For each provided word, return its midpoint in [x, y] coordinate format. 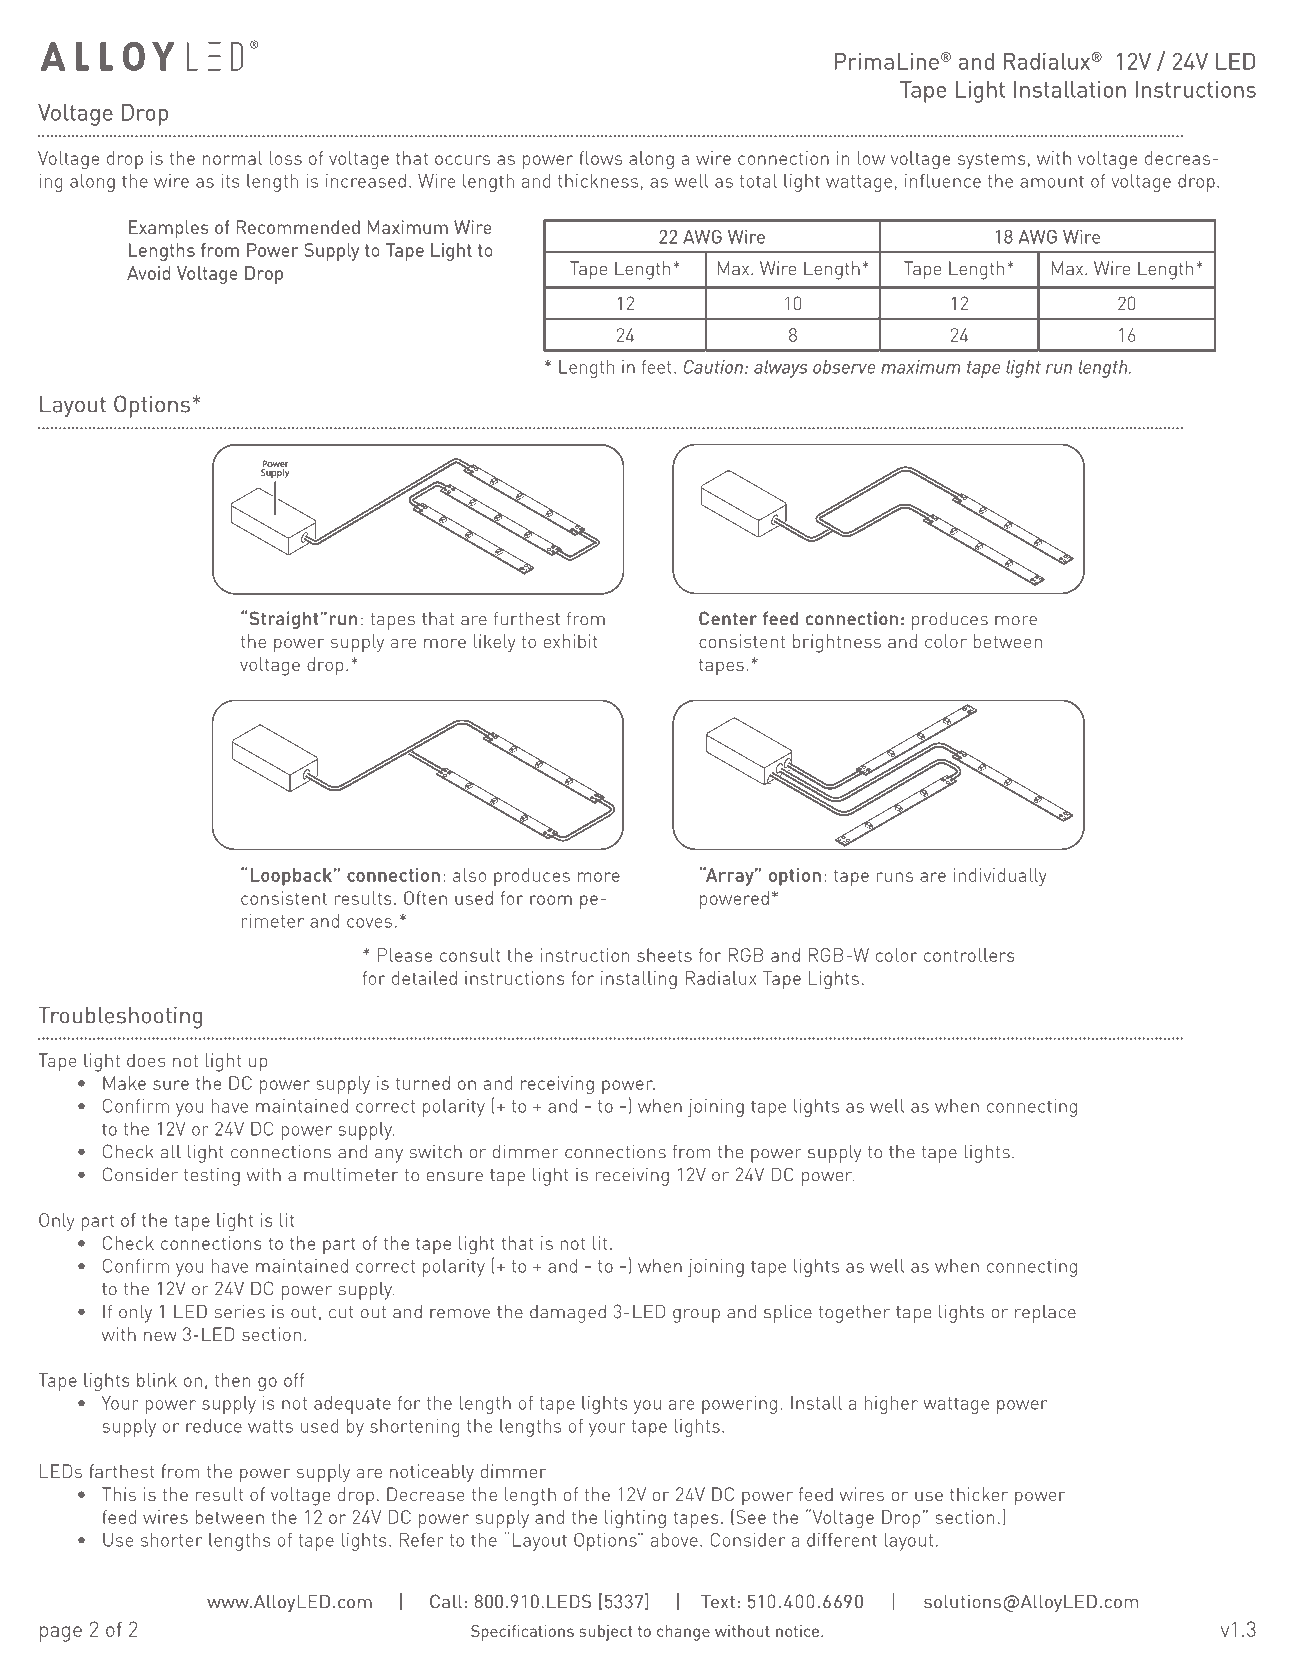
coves [369, 923]
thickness [598, 181]
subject [606, 1633]
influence [943, 181]
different [842, 1540]
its [230, 181]
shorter [171, 1540]
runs [895, 877]
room [551, 900]
